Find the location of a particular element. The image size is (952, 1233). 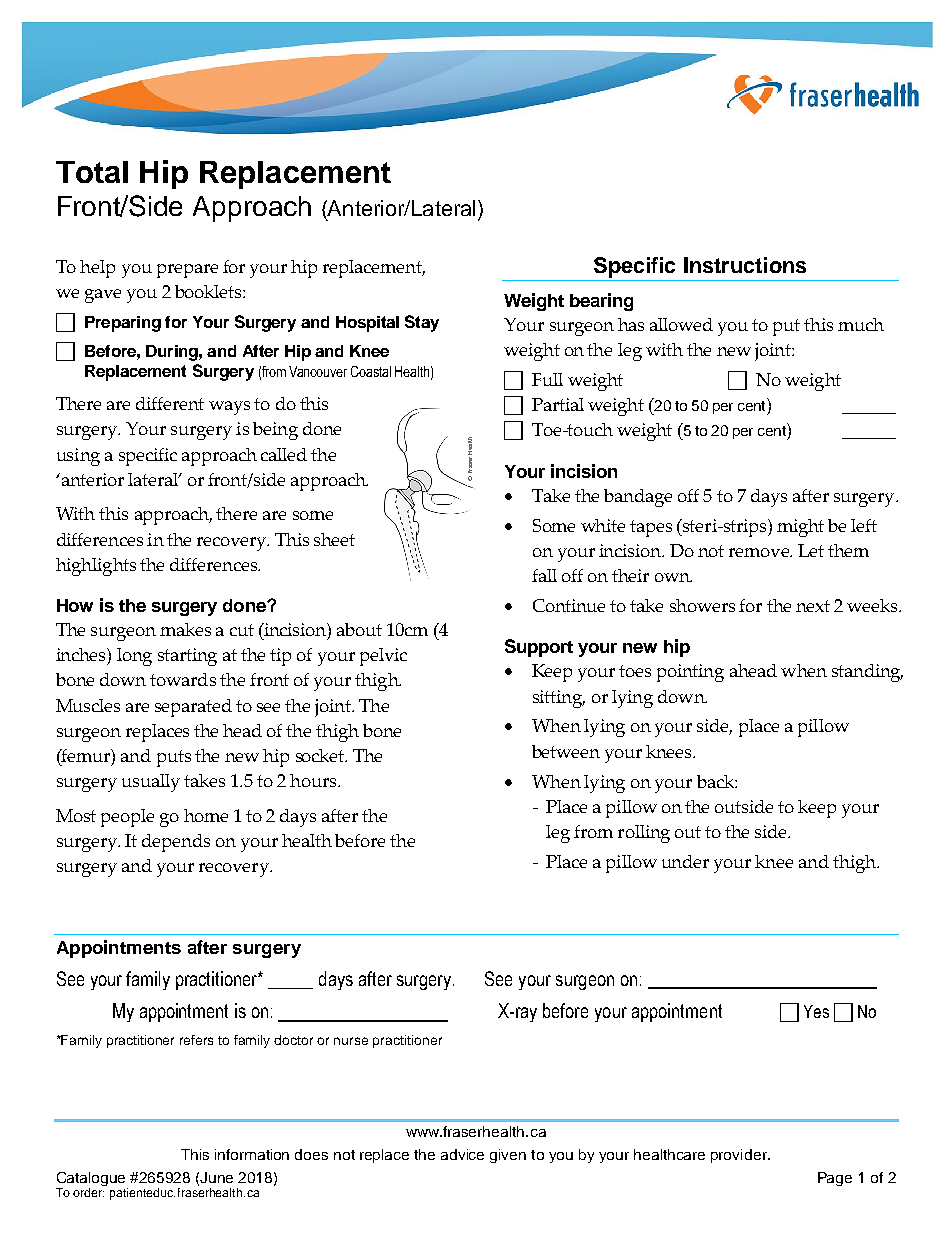

June is located at coordinates (216, 1177).
